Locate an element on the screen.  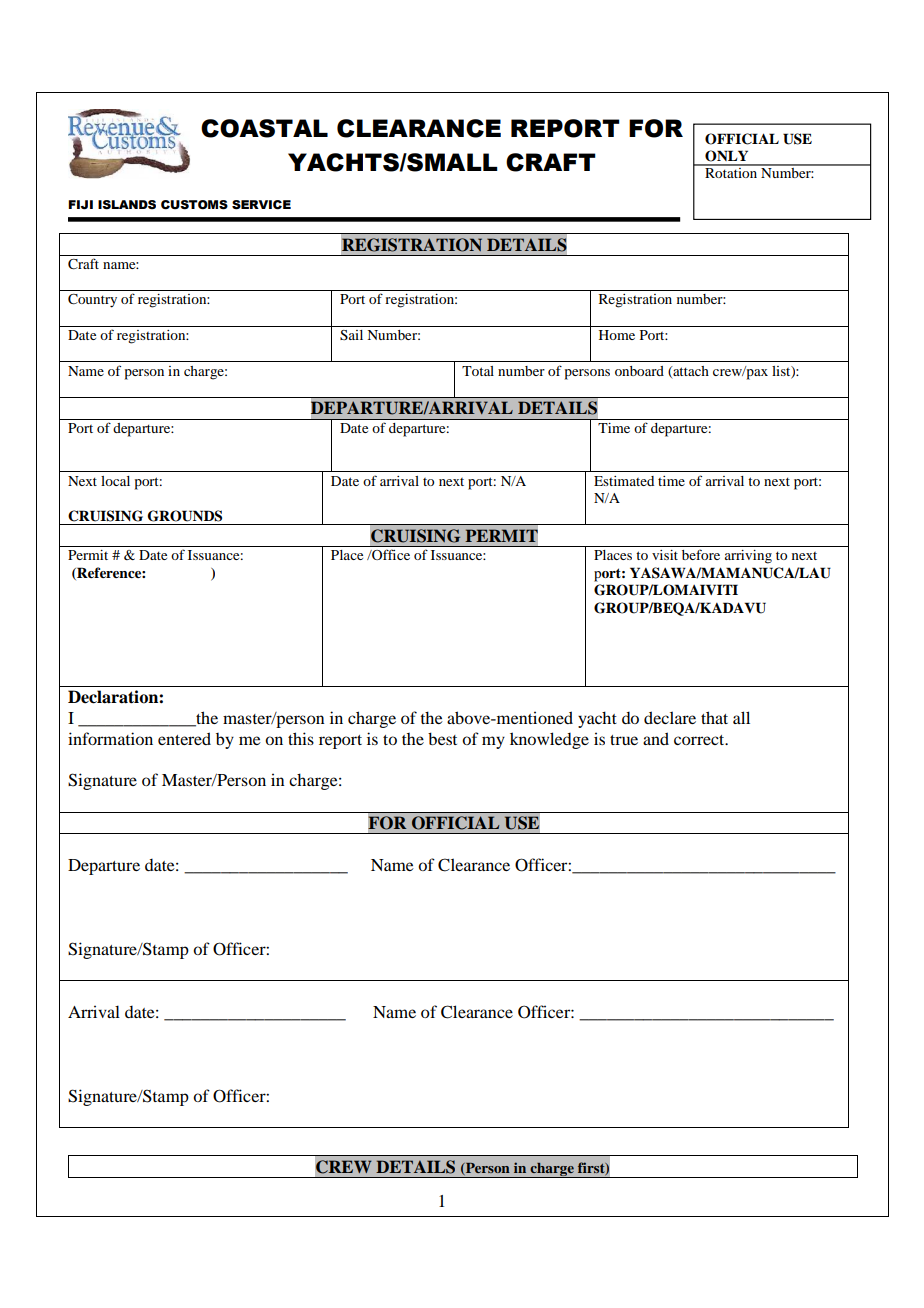
local is located at coordinates (115, 481).
